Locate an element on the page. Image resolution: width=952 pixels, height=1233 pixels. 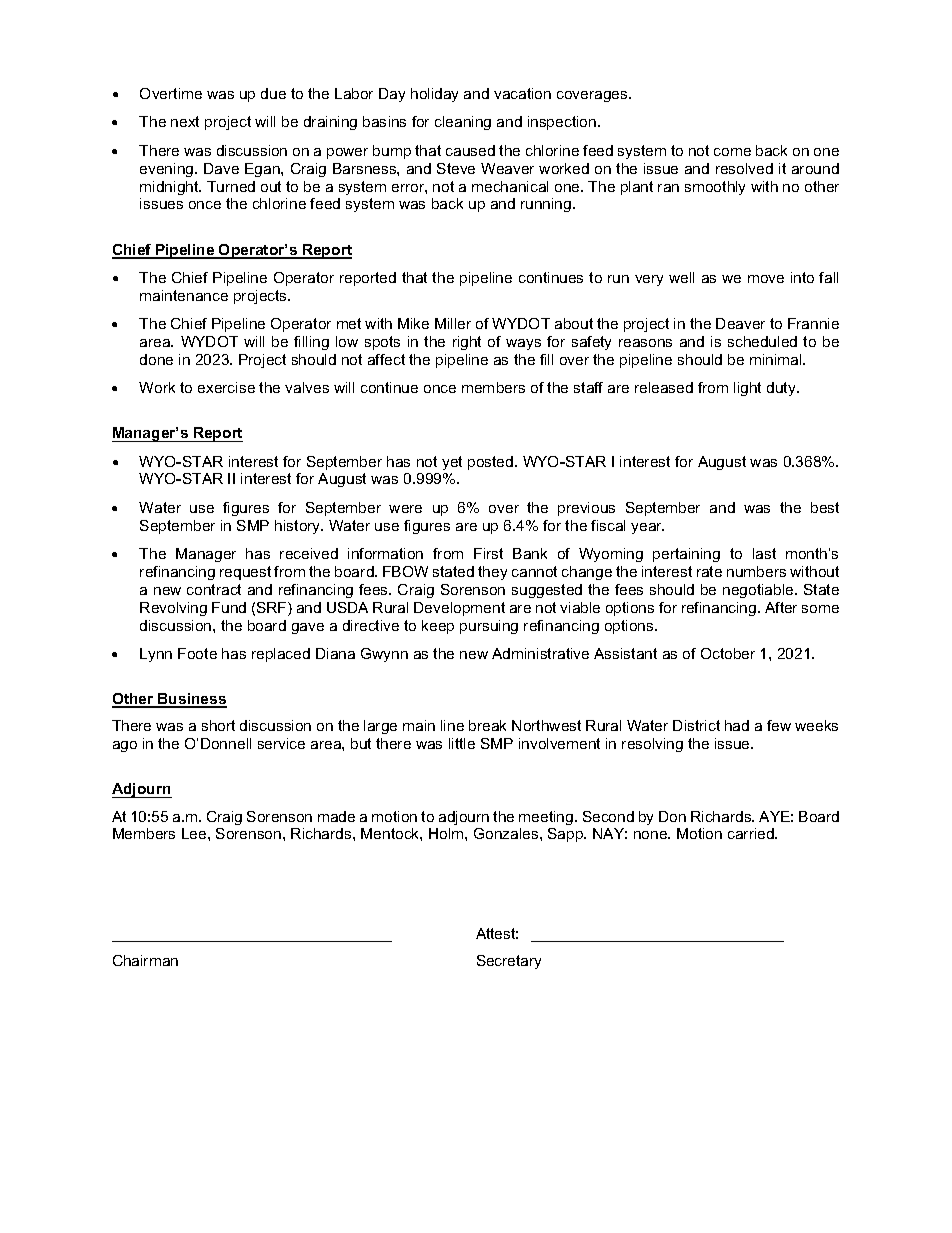
last is located at coordinates (764, 553).
